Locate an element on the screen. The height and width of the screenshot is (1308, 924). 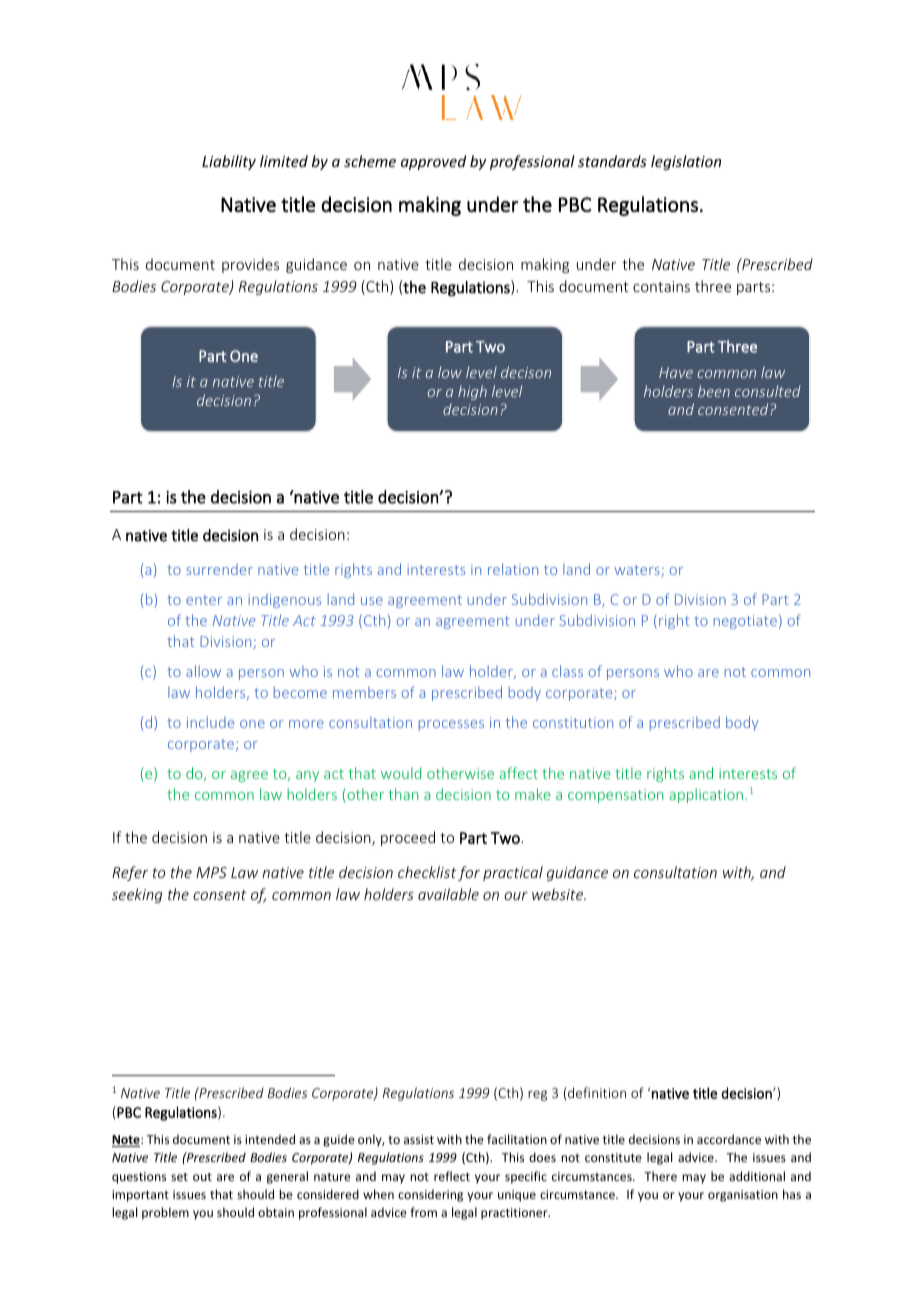
legislation is located at coordinates (686, 162).
